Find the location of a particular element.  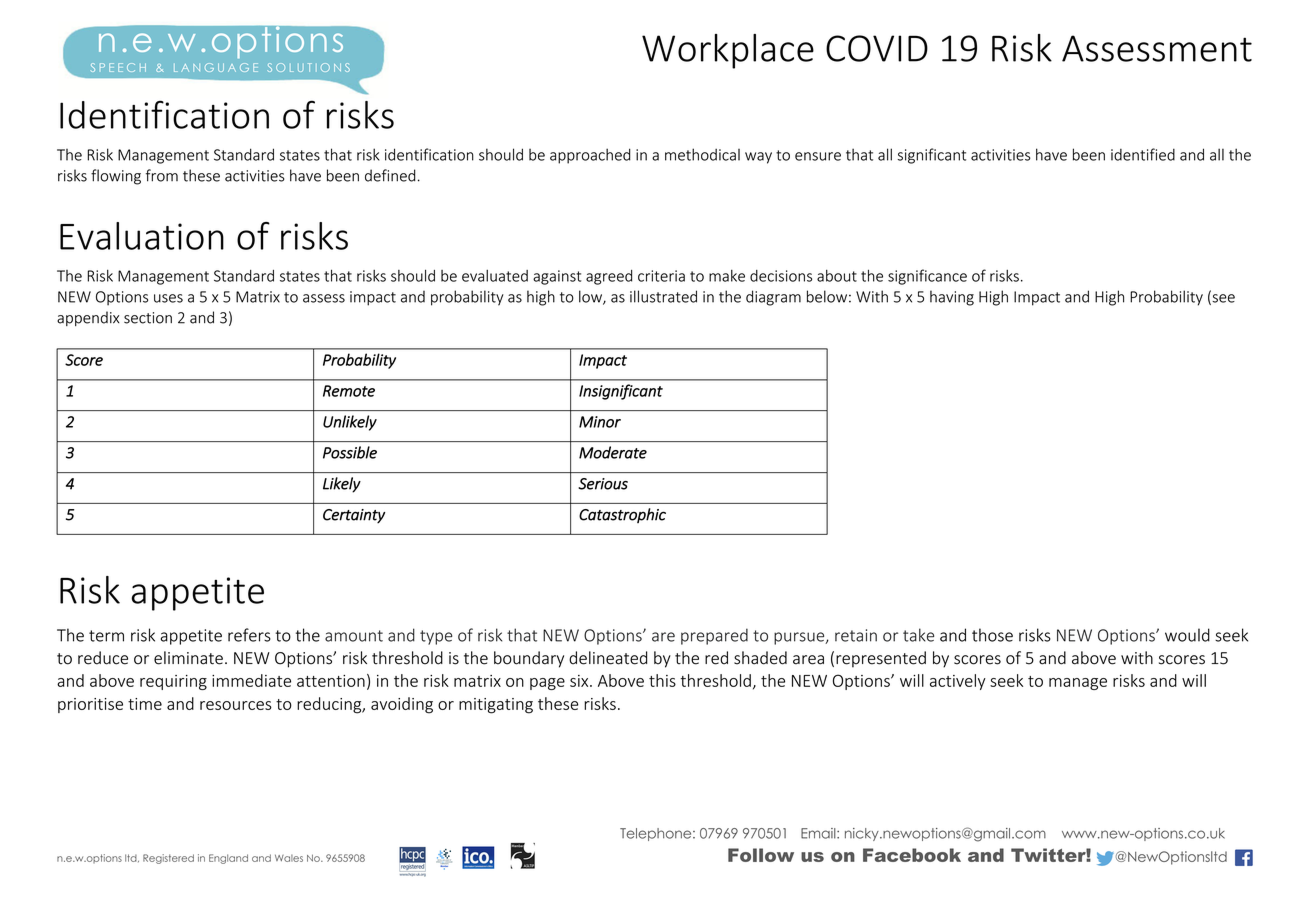

Facebook is located at coordinates (912, 855).
